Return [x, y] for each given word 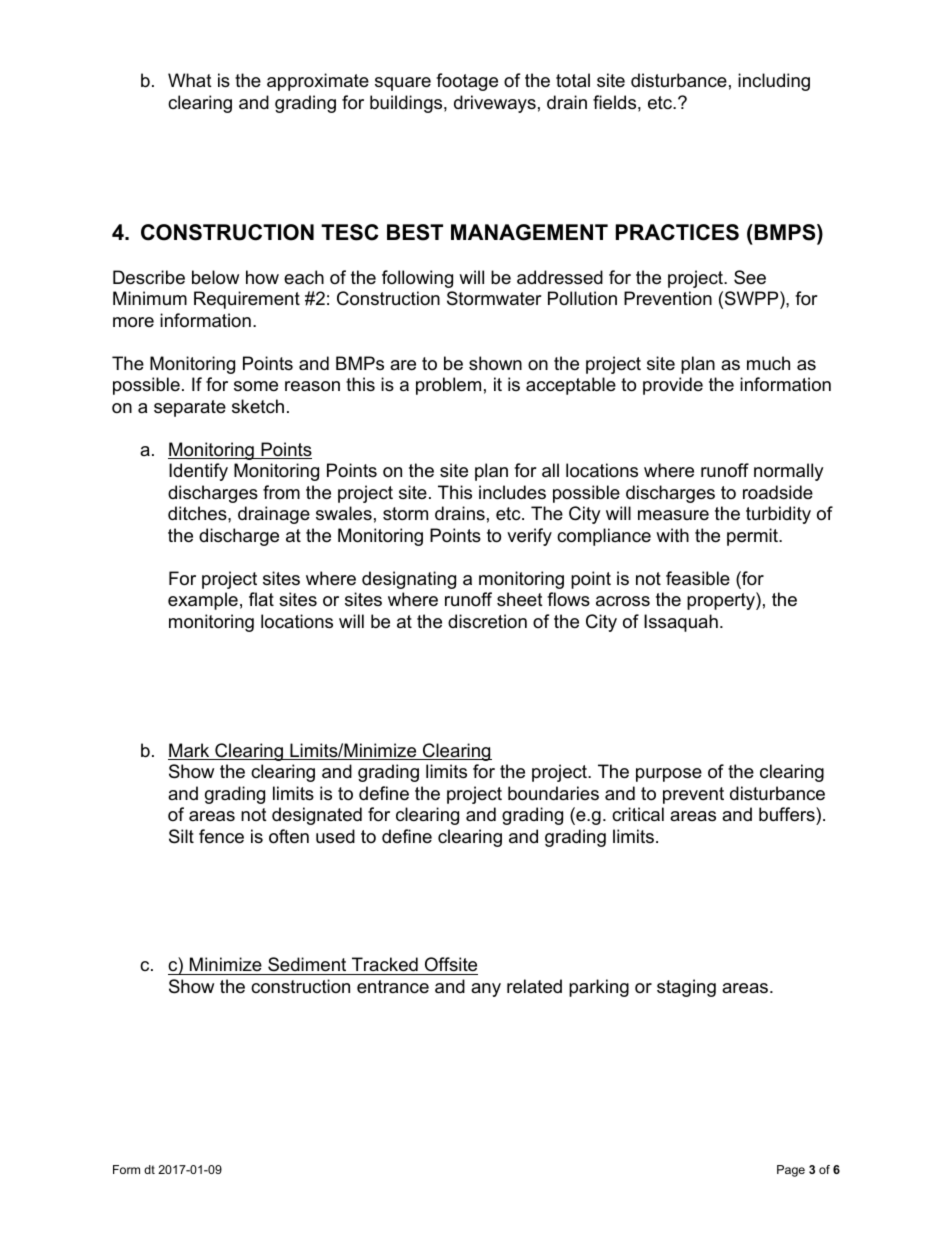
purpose [669, 775]
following [417, 279]
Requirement [247, 300]
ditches [198, 513]
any [486, 990]
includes [512, 492]
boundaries [553, 793]
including [774, 82]
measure [673, 515]
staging [686, 988]
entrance [393, 987]
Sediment [307, 966]
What [190, 80]
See [750, 277]
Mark [190, 751]
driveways [495, 104]
